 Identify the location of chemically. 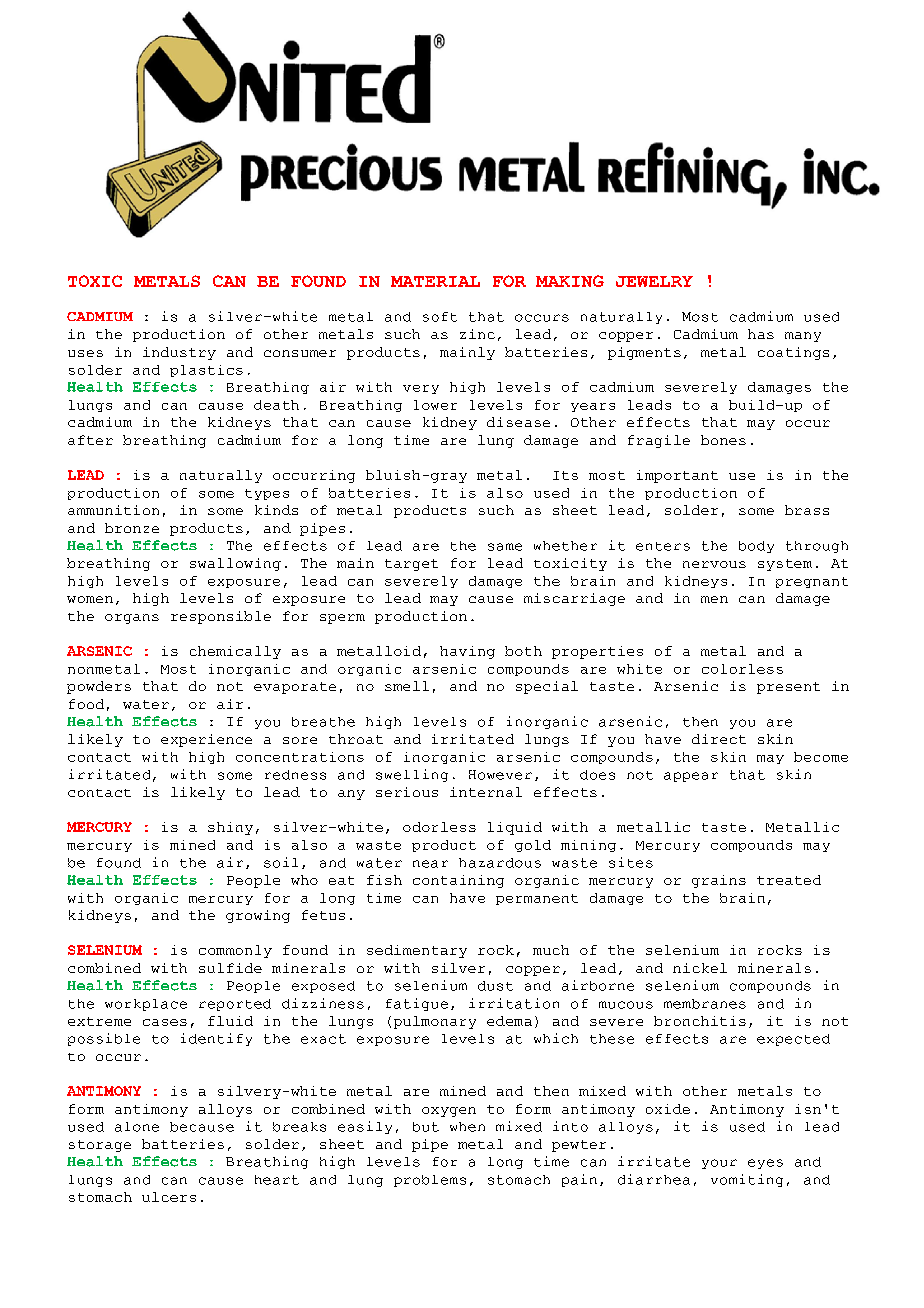
(235, 652).
